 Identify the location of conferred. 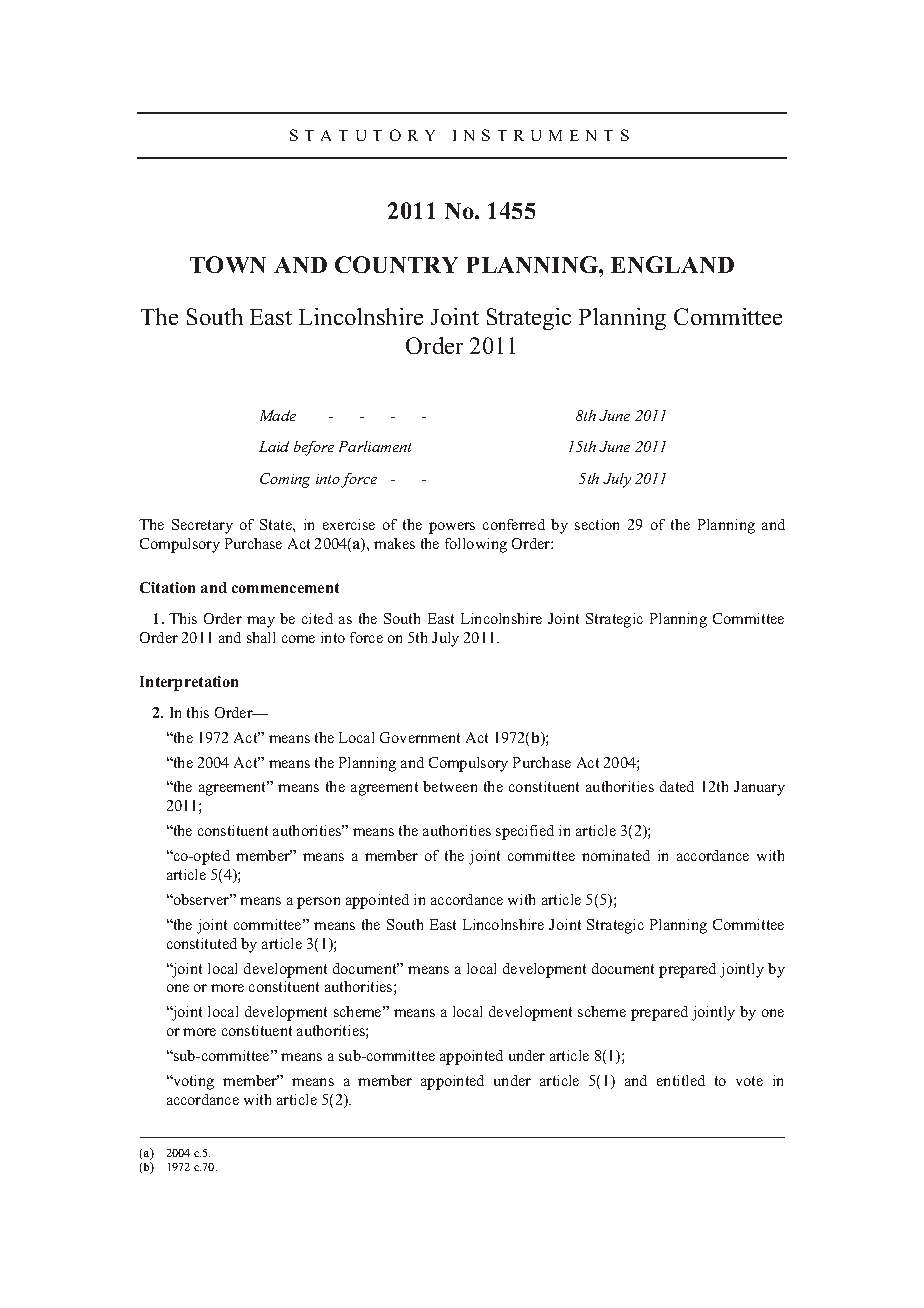
(514, 524).
